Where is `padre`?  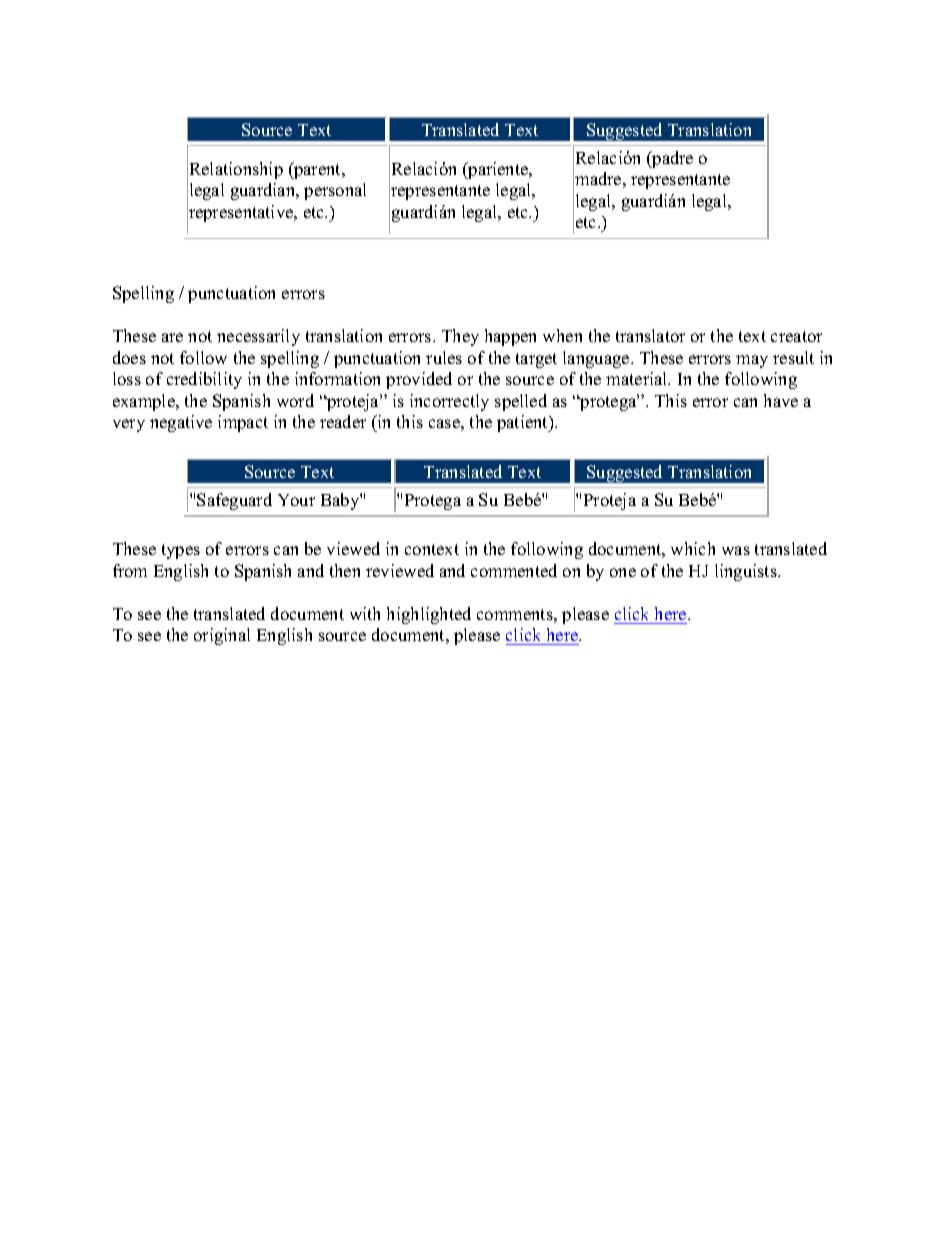 padre is located at coordinates (671, 159).
